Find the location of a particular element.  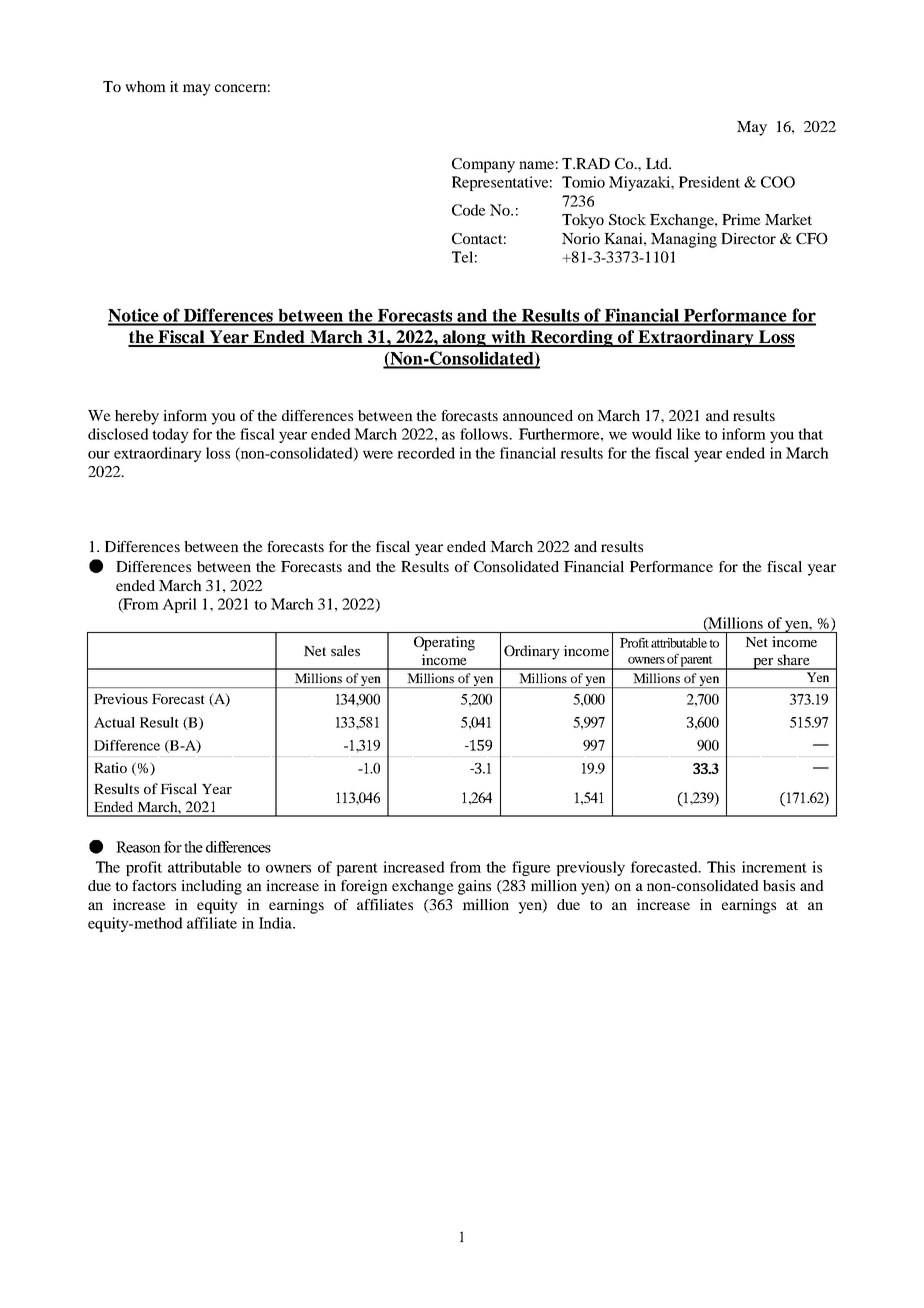

Company is located at coordinates (483, 165).
